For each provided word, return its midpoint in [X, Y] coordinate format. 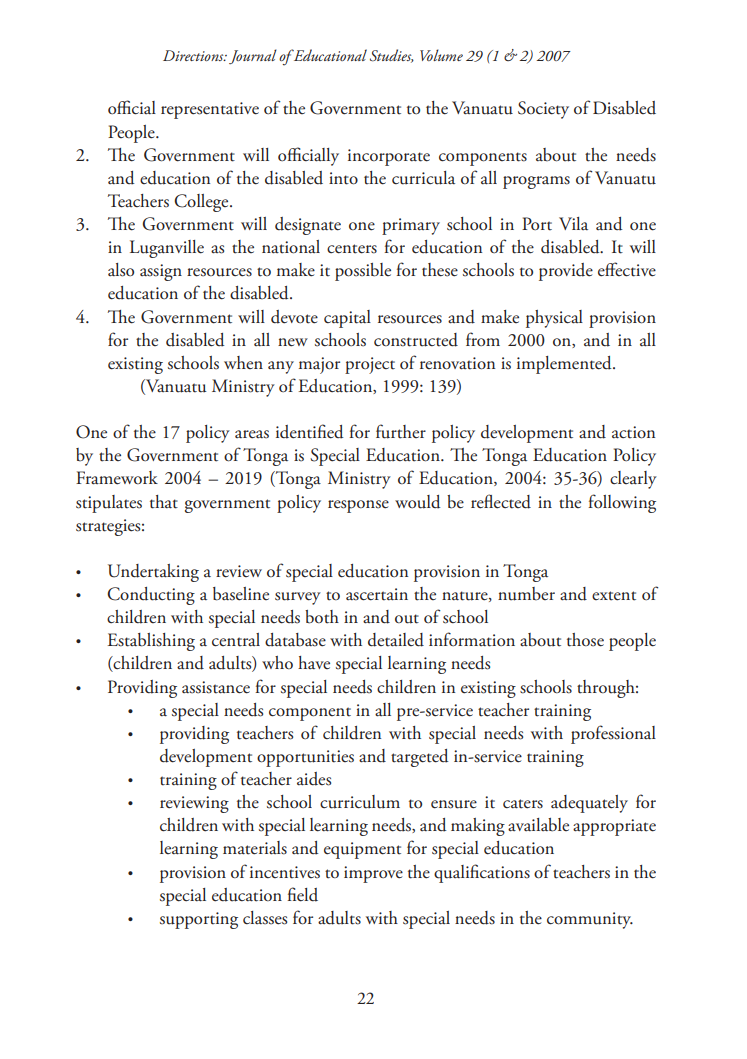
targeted [419, 758]
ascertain [377, 594]
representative [210, 110]
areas [252, 434]
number [526, 594]
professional [613, 734]
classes [265, 918]
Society [543, 110]
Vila [573, 223]
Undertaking [153, 573]
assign [161, 272]
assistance [216, 687]
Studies [392, 56]
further [401, 431]
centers [352, 249]
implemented [565, 365]
